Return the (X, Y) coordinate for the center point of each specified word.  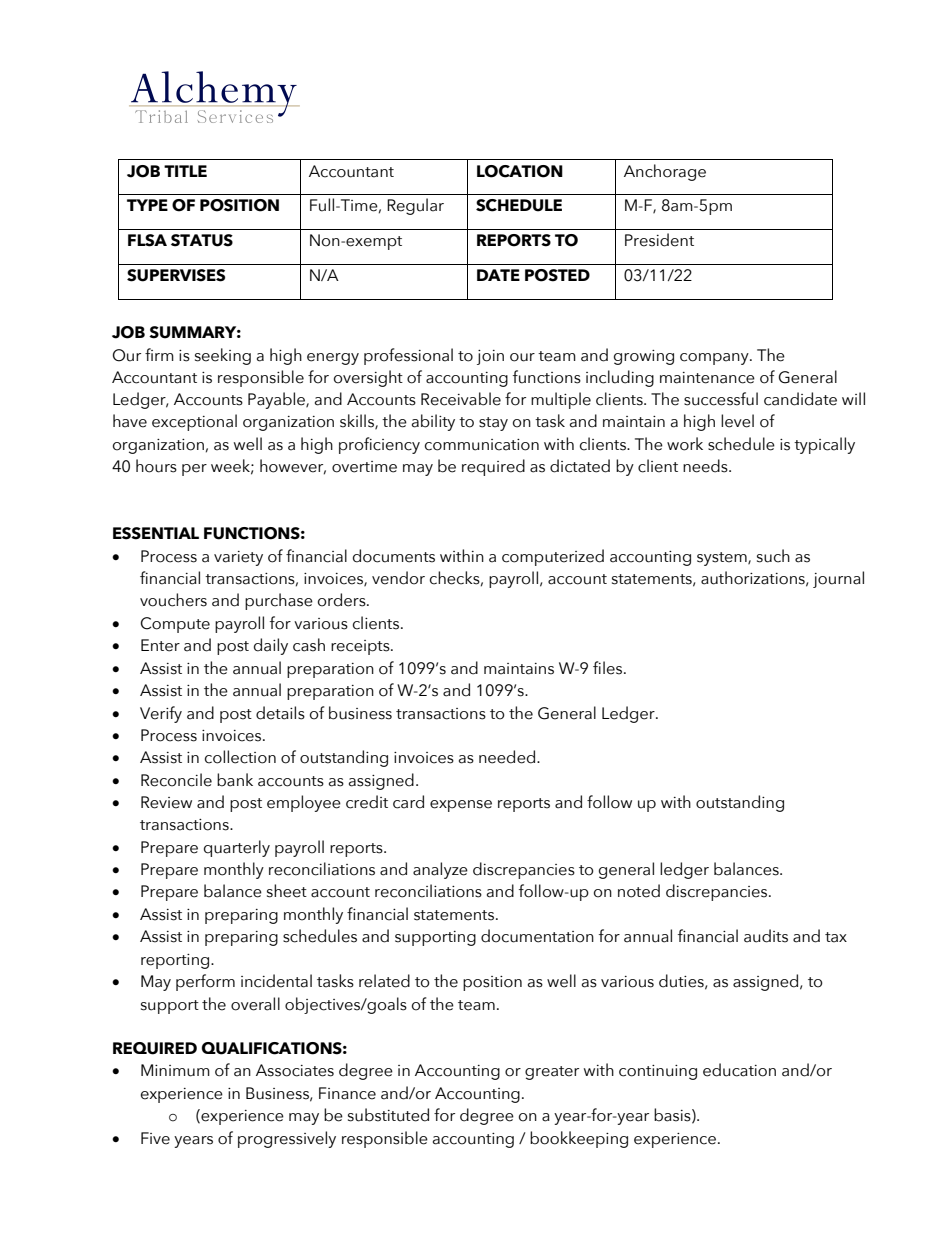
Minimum (175, 1070)
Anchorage (665, 172)
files (609, 668)
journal (838, 579)
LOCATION (520, 171)
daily (271, 646)
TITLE (185, 171)
